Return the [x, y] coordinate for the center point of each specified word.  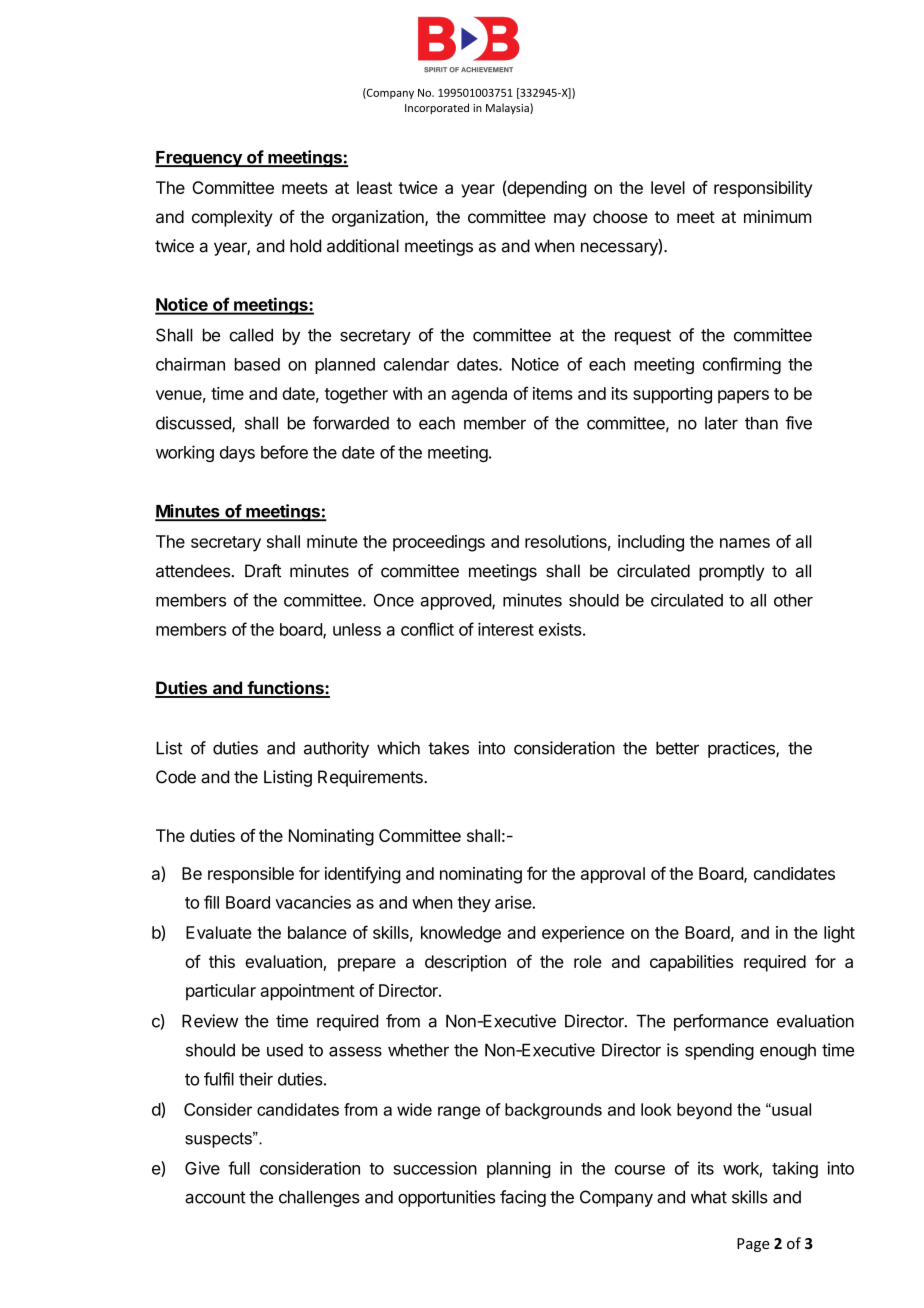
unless [357, 629]
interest [506, 629]
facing [523, 1198]
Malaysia [508, 109]
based [257, 364]
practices [742, 749]
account [215, 1197]
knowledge [461, 934]
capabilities [691, 963]
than [761, 423]
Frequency [199, 159]
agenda [479, 395]
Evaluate [219, 932]
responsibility [763, 189]
